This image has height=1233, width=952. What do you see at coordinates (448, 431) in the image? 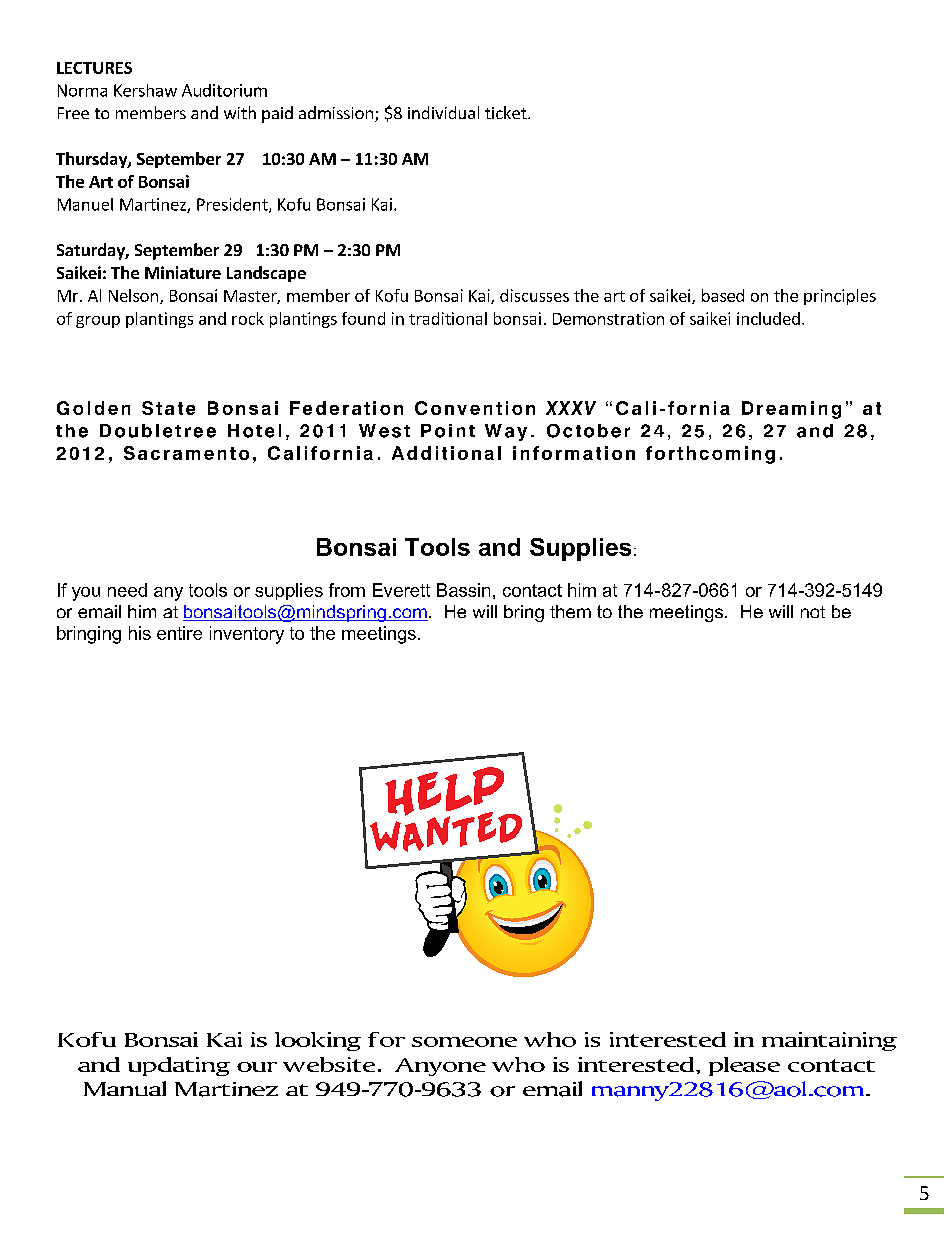
I see `Point` at bounding box center [448, 431].
